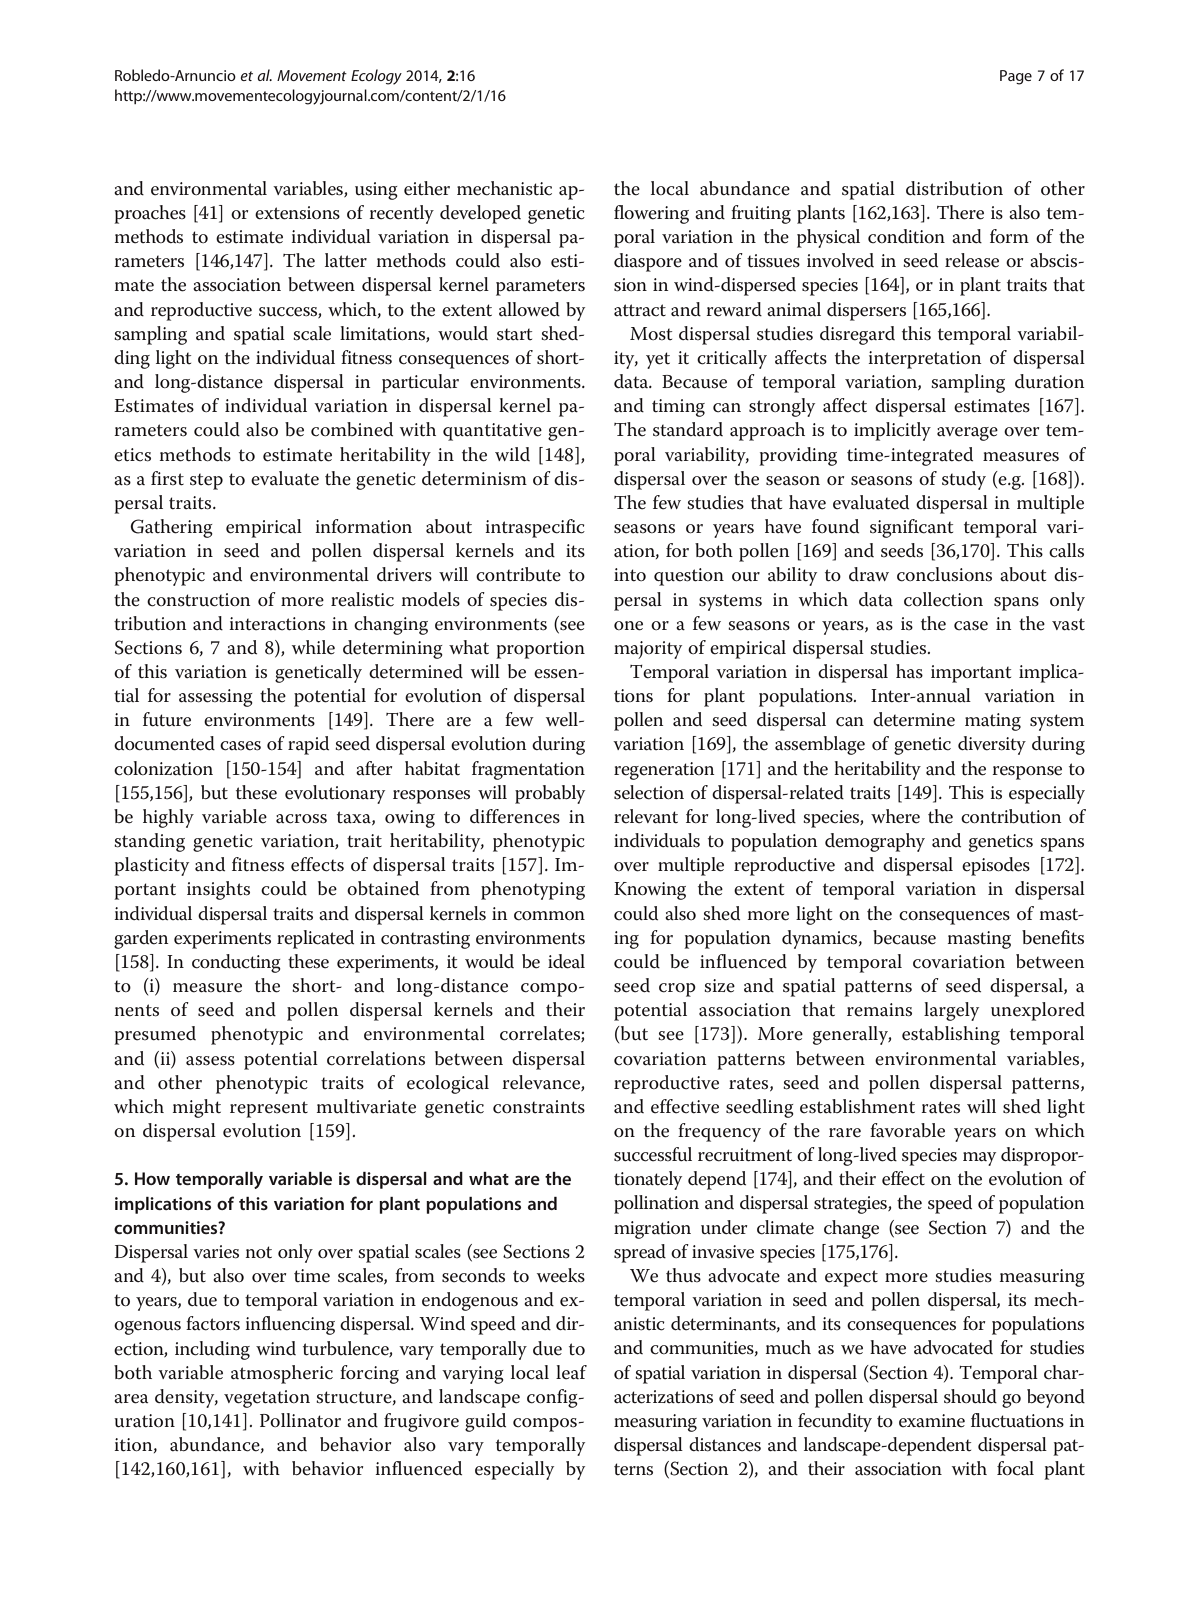 This screenshot has width=1199, height=1598. What do you see at coordinates (932, 1421) in the screenshot?
I see `examine` at bounding box center [932, 1421].
